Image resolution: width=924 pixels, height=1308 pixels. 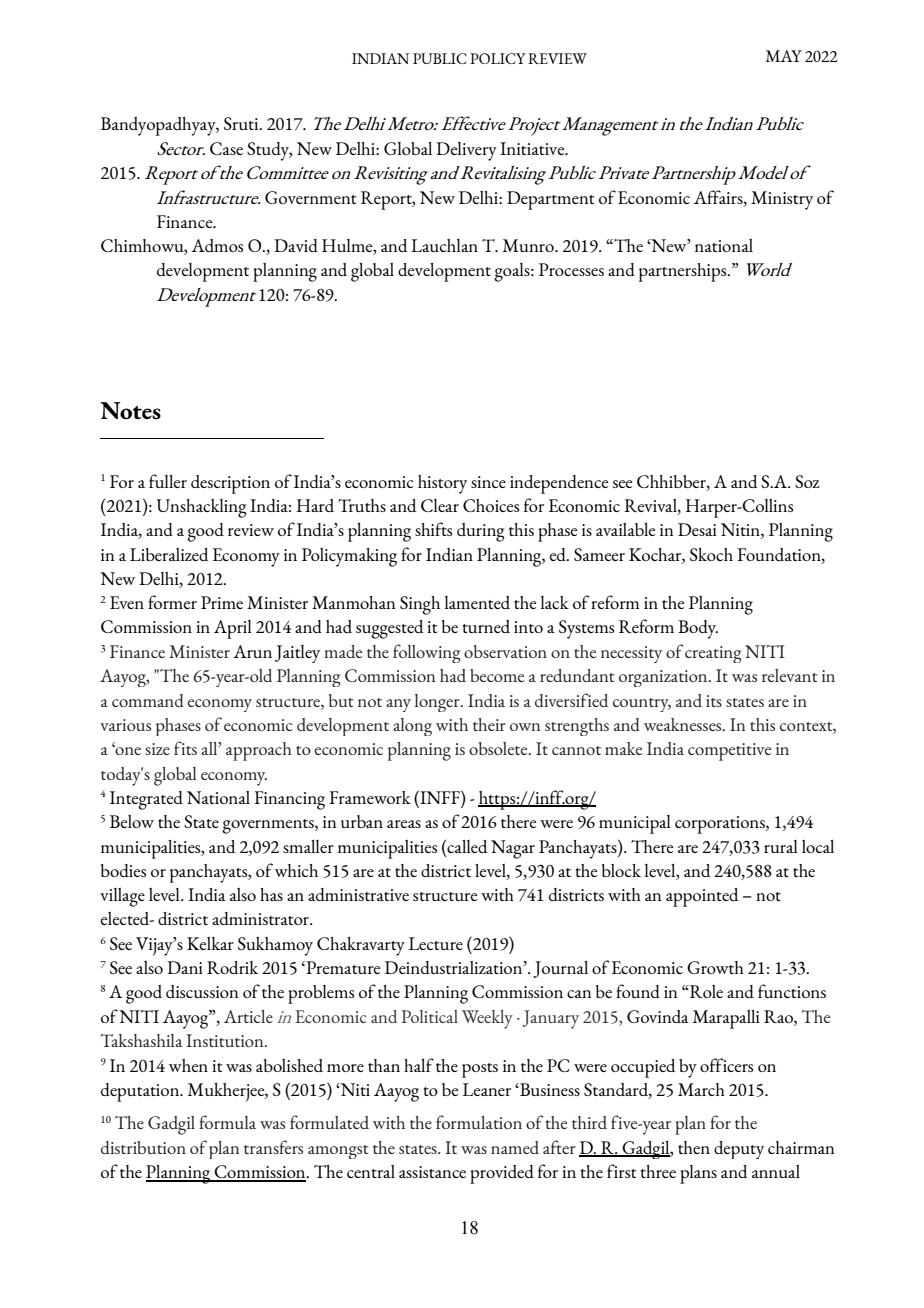 What do you see at coordinates (222, 602) in the image?
I see `Prime` at bounding box center [222, 602].
